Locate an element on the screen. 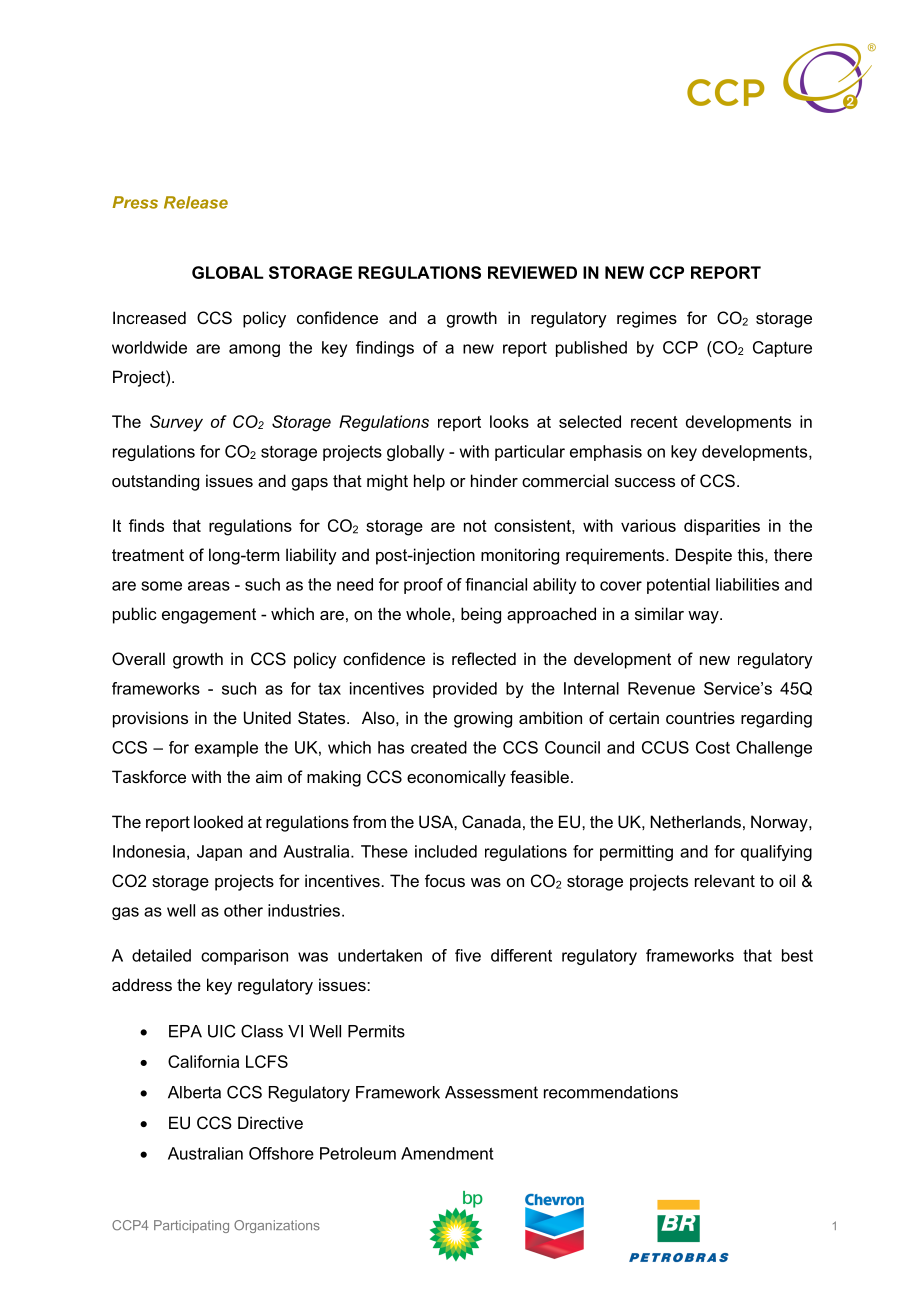 The image size is (924, 1308). Participating is located at coordinates (191, 1226).
